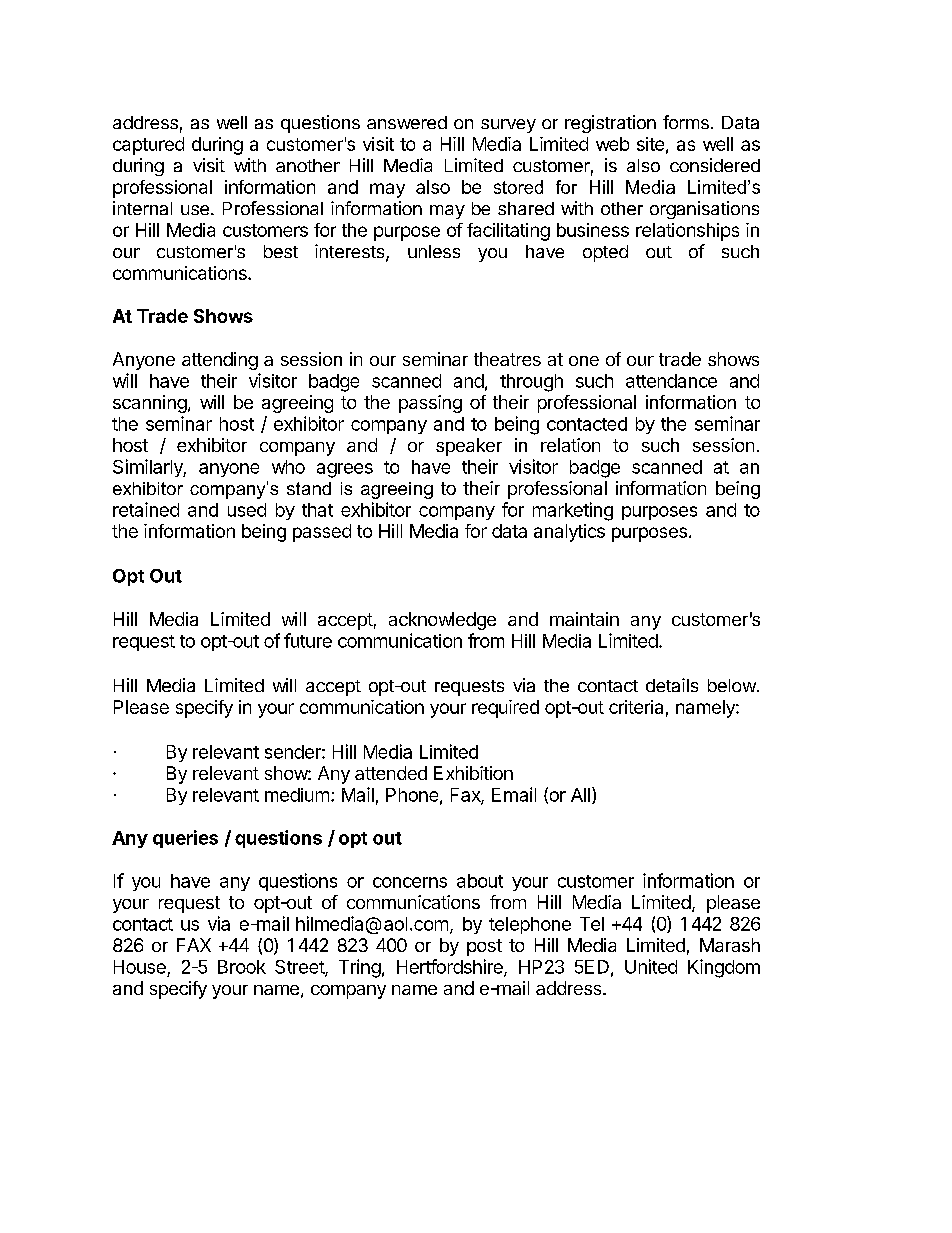 This screenshot has width=952, height=1233. I want to click on attendance, so click(671, 381).
